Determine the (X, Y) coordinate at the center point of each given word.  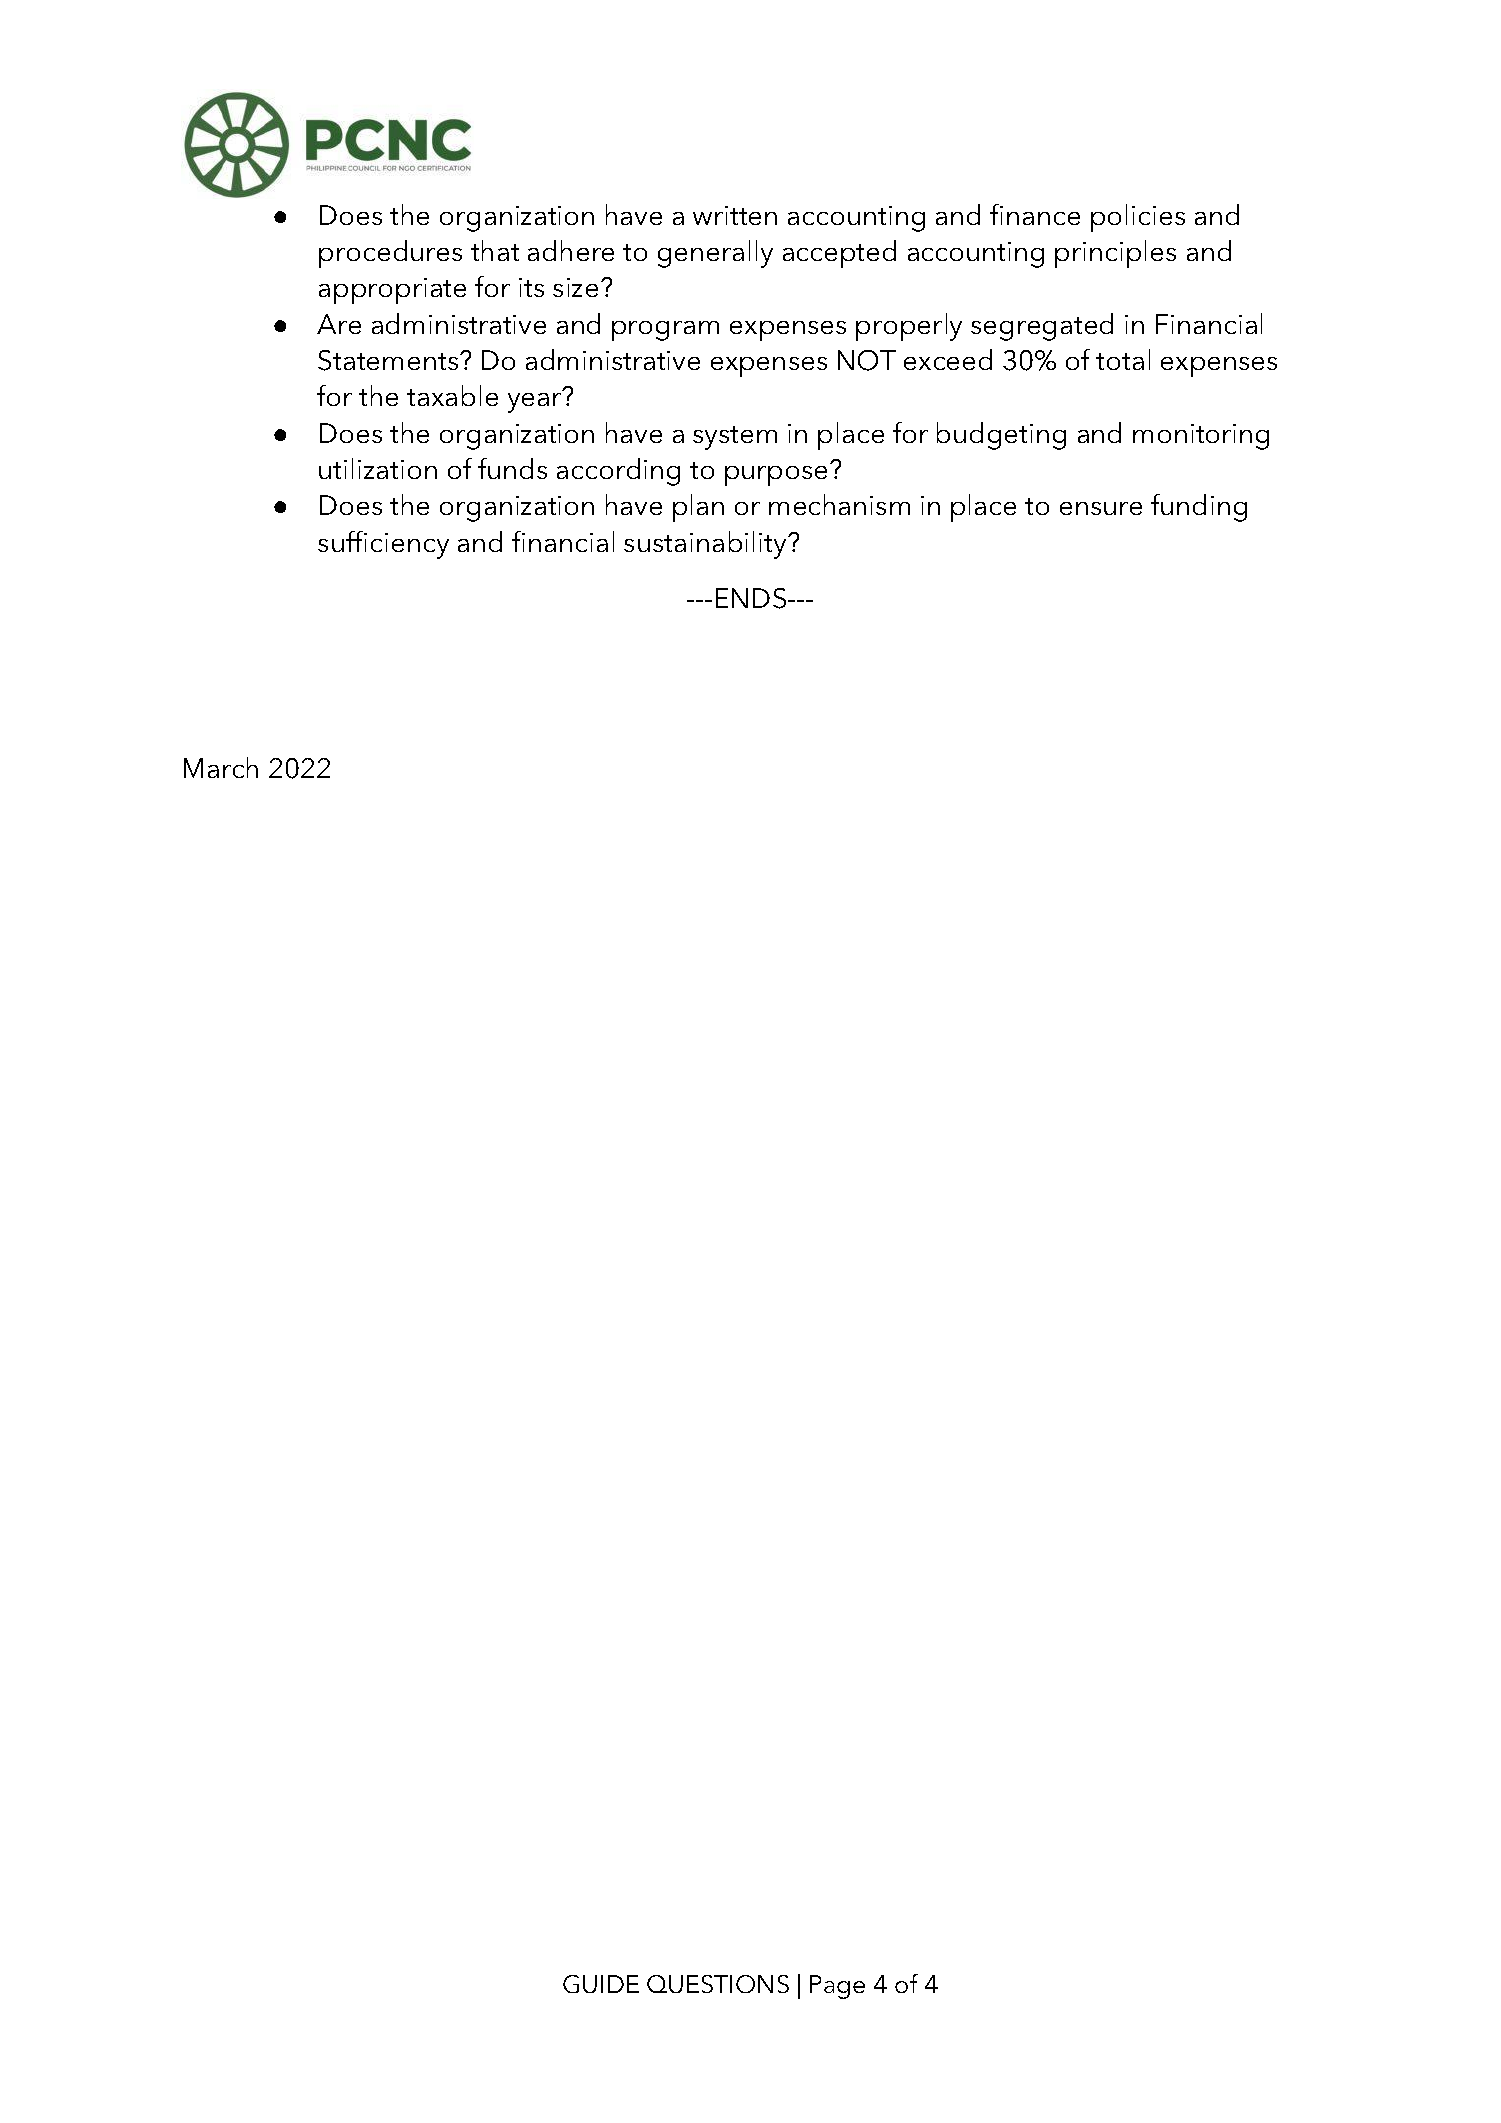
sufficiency (383, 545)
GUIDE (601, 1984)
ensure (1101, 508)
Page (837, 1987)
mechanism (839, 504)
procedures (390, 254)
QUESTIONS (718, 1984)
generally (715, 254)
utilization (378, 468)
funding (1199, 508)
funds (512, 468)
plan (698, 508)
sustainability (706, 545)
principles (1115, 254)
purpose (776, 476)
